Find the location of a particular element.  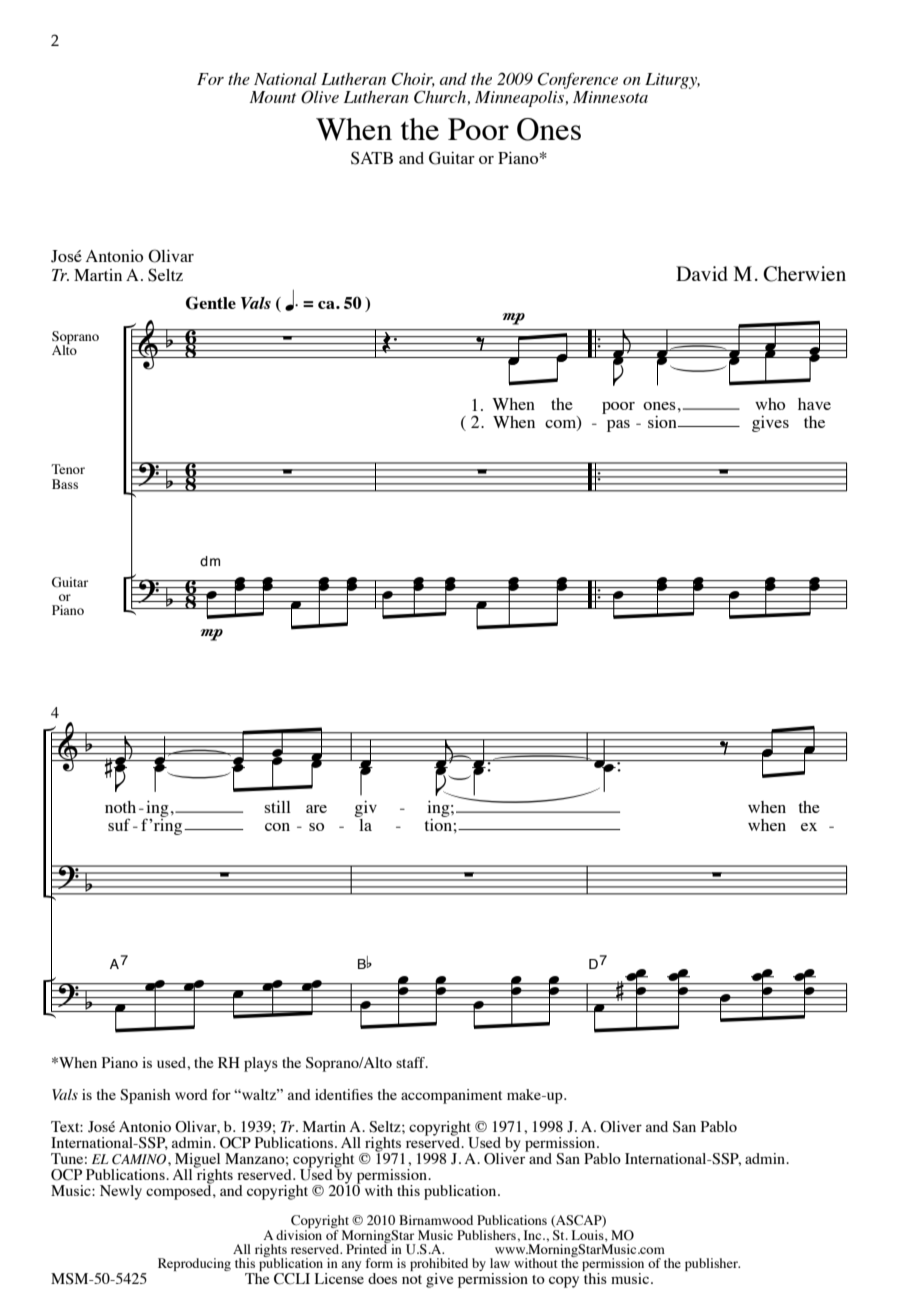

Tenor is located at coordinates (68, 469).
